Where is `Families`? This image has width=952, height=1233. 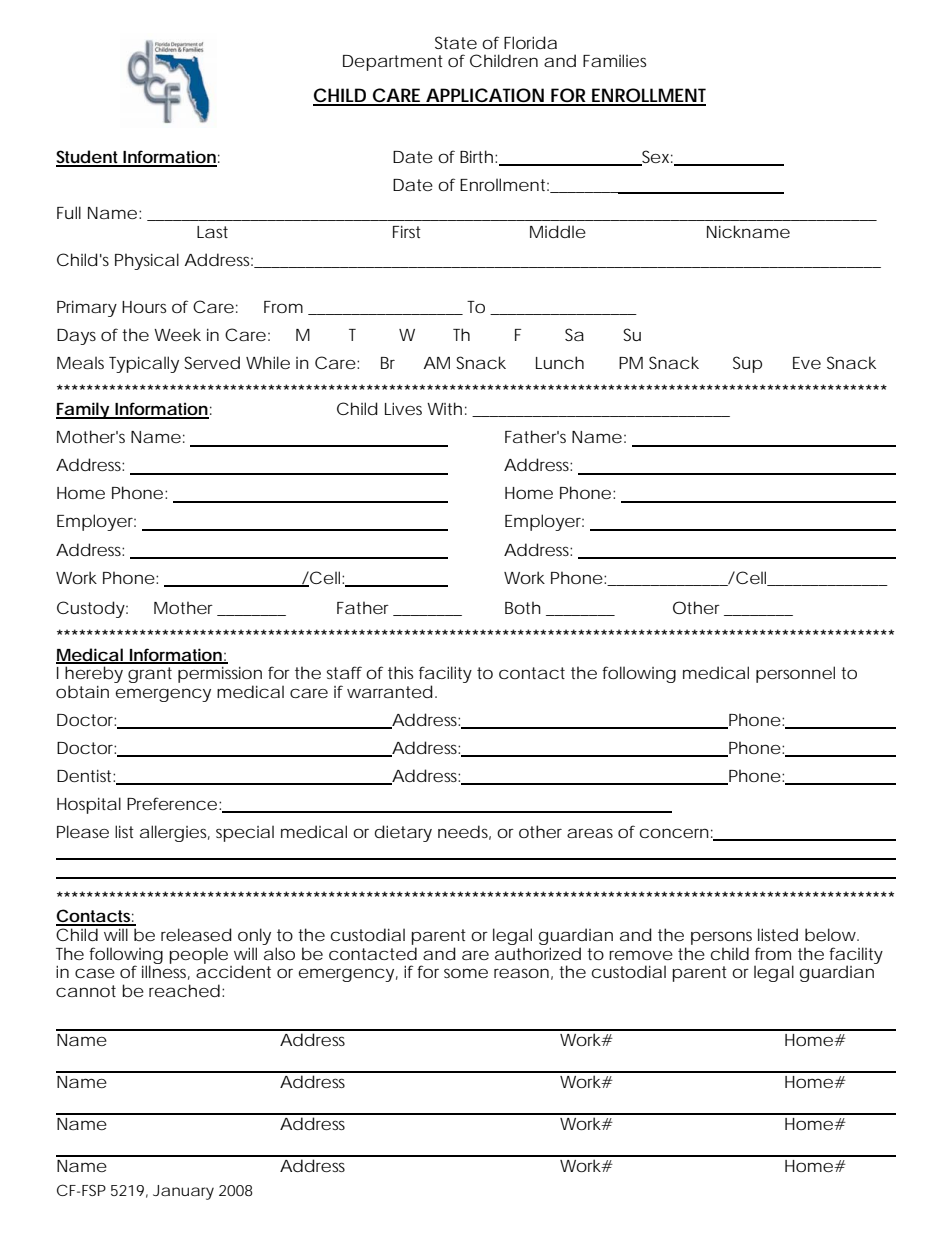 Families is located at coordinates (614, 60).
